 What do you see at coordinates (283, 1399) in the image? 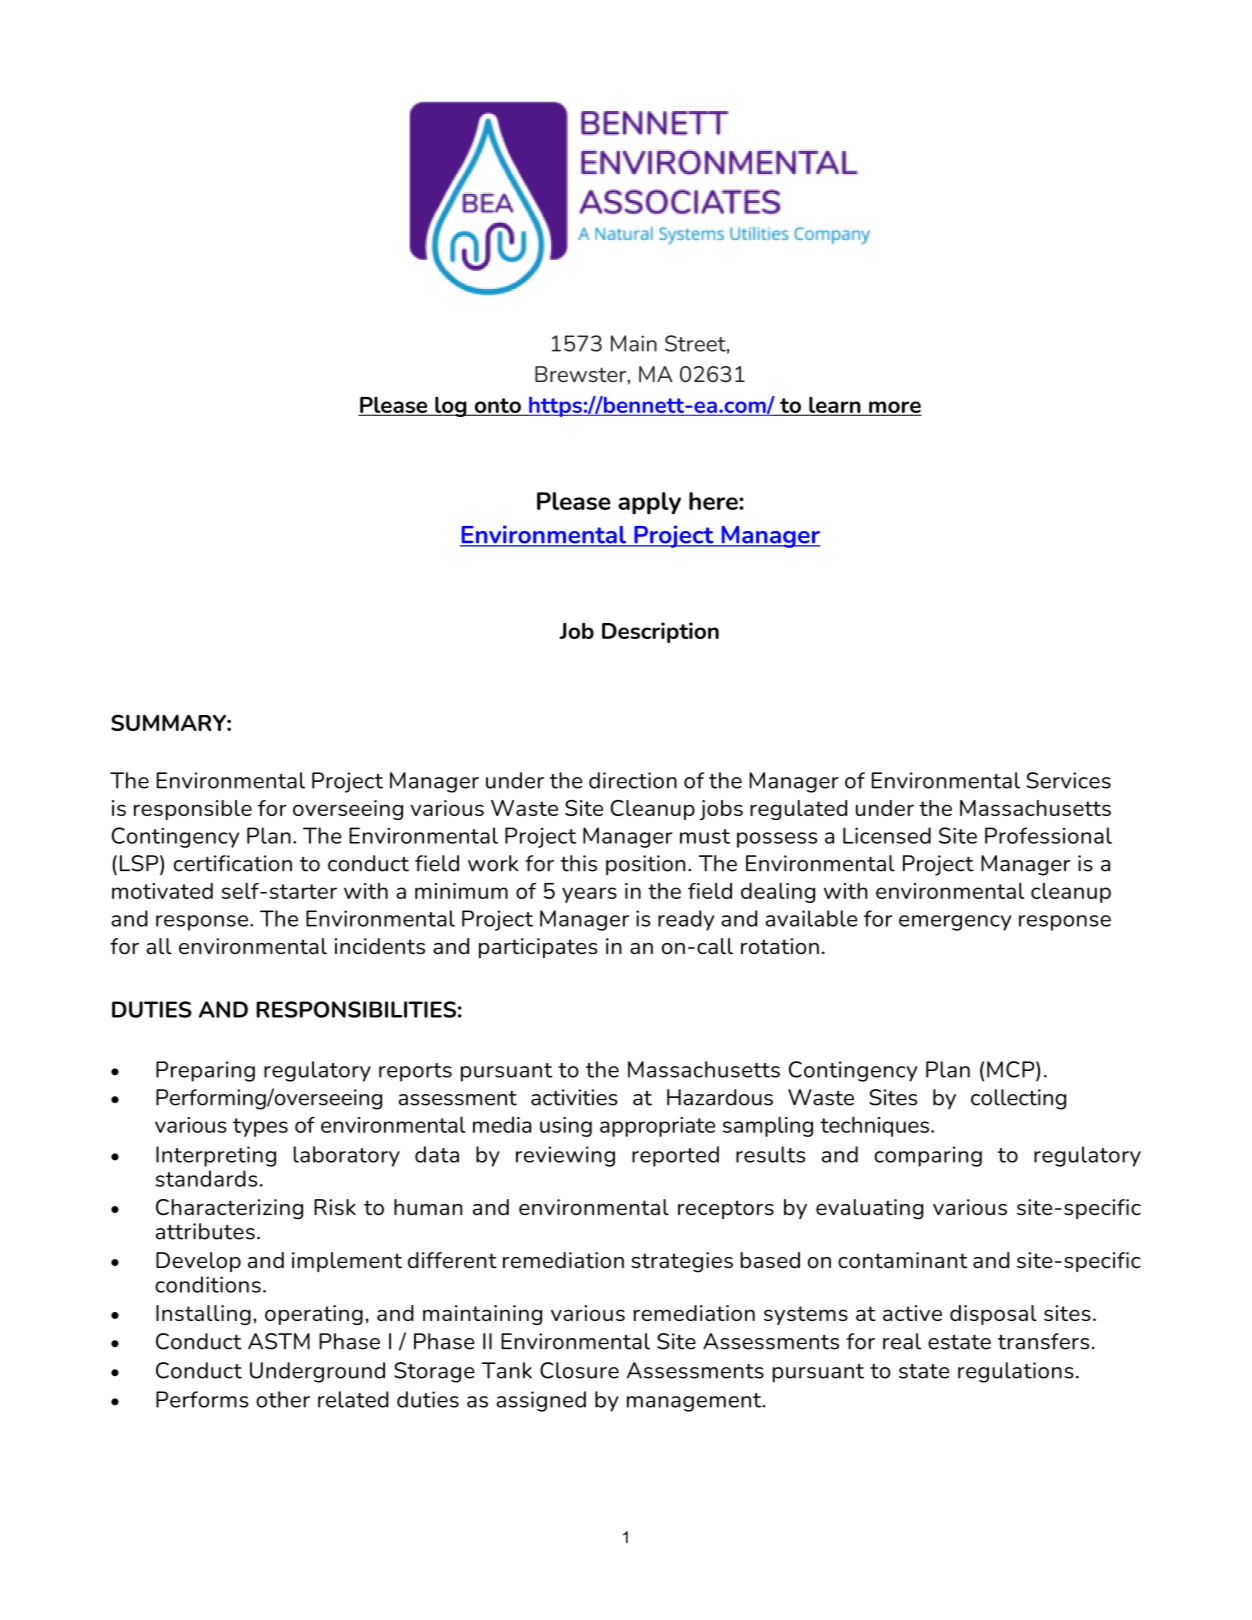
I see `other` at bounding box center [283, 1399].
